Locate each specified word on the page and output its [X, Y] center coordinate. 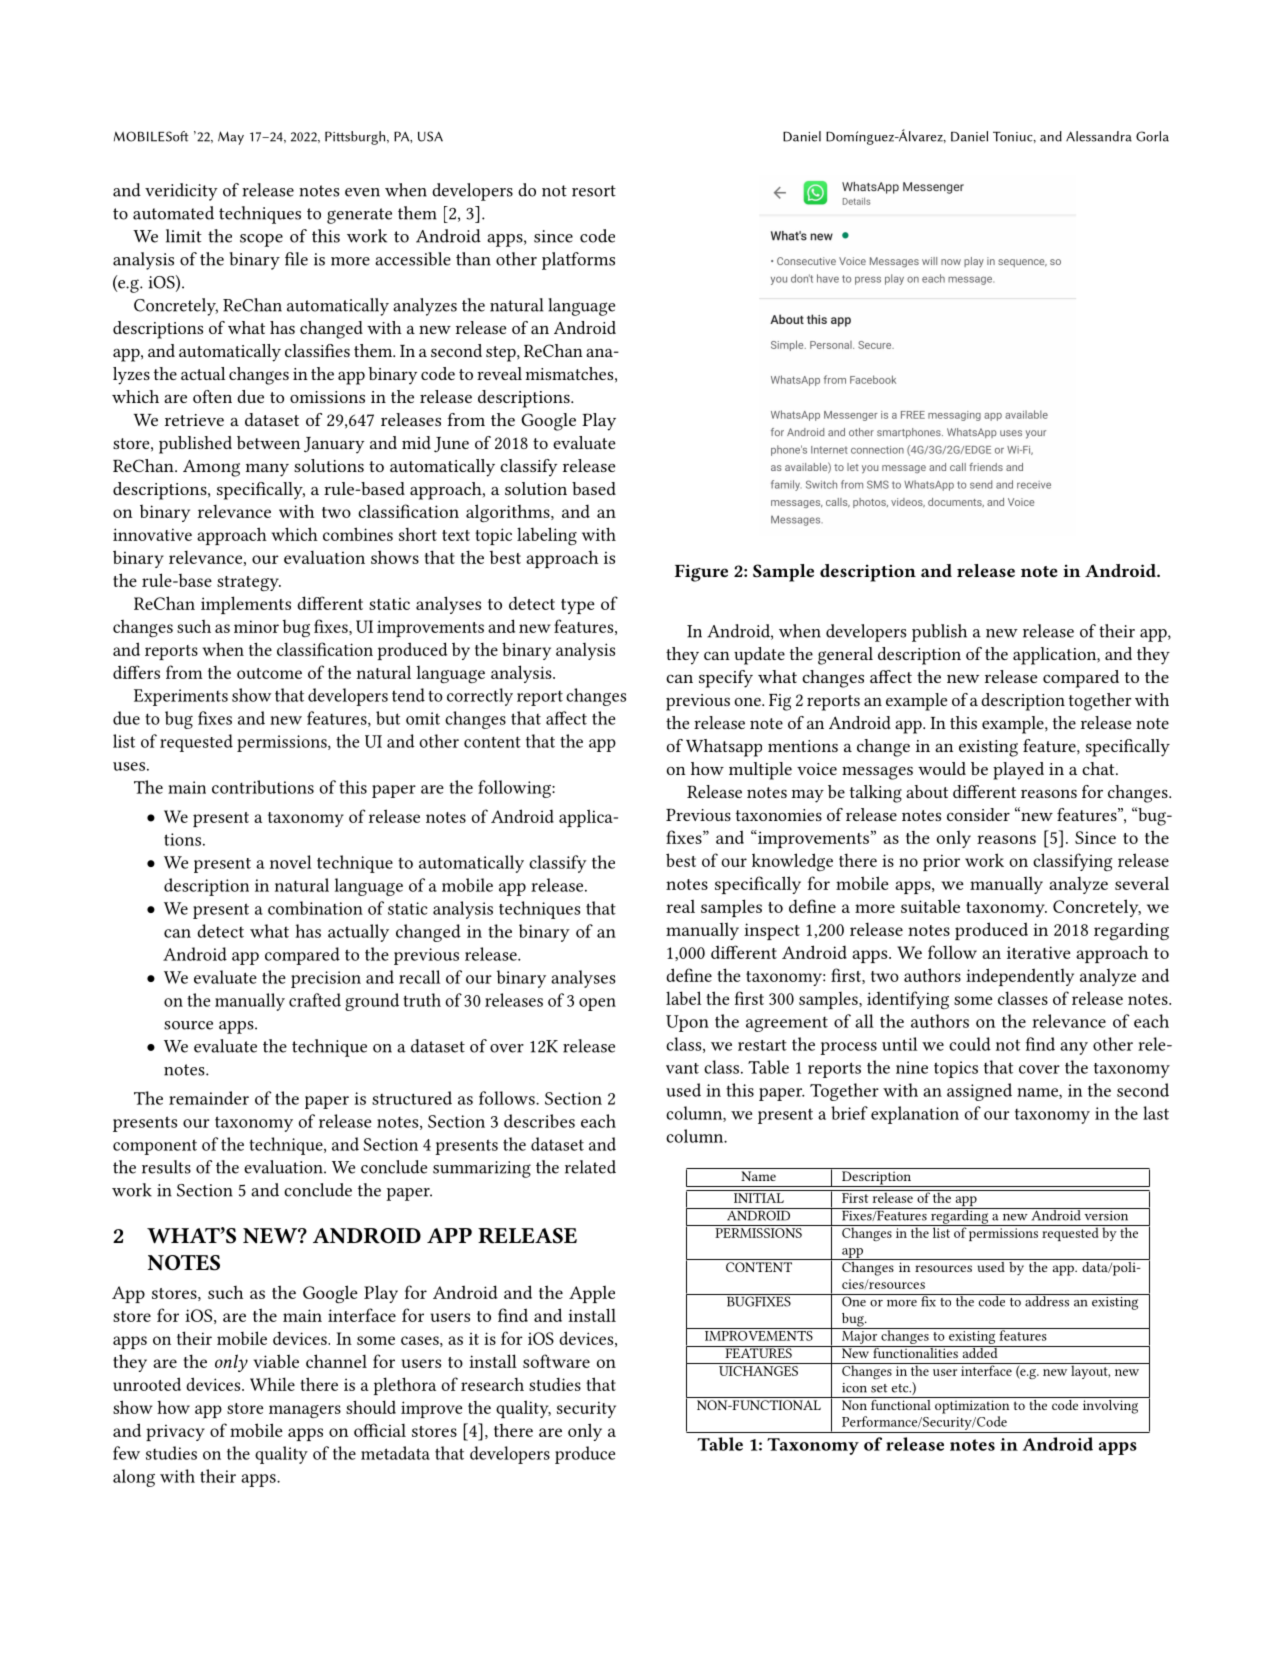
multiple [760, 771]
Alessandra [1099, 136]
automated [173, 213]
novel [291, 862]
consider [978, 814]
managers [305, 1411]
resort [594, 191]
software [556, 1361]
